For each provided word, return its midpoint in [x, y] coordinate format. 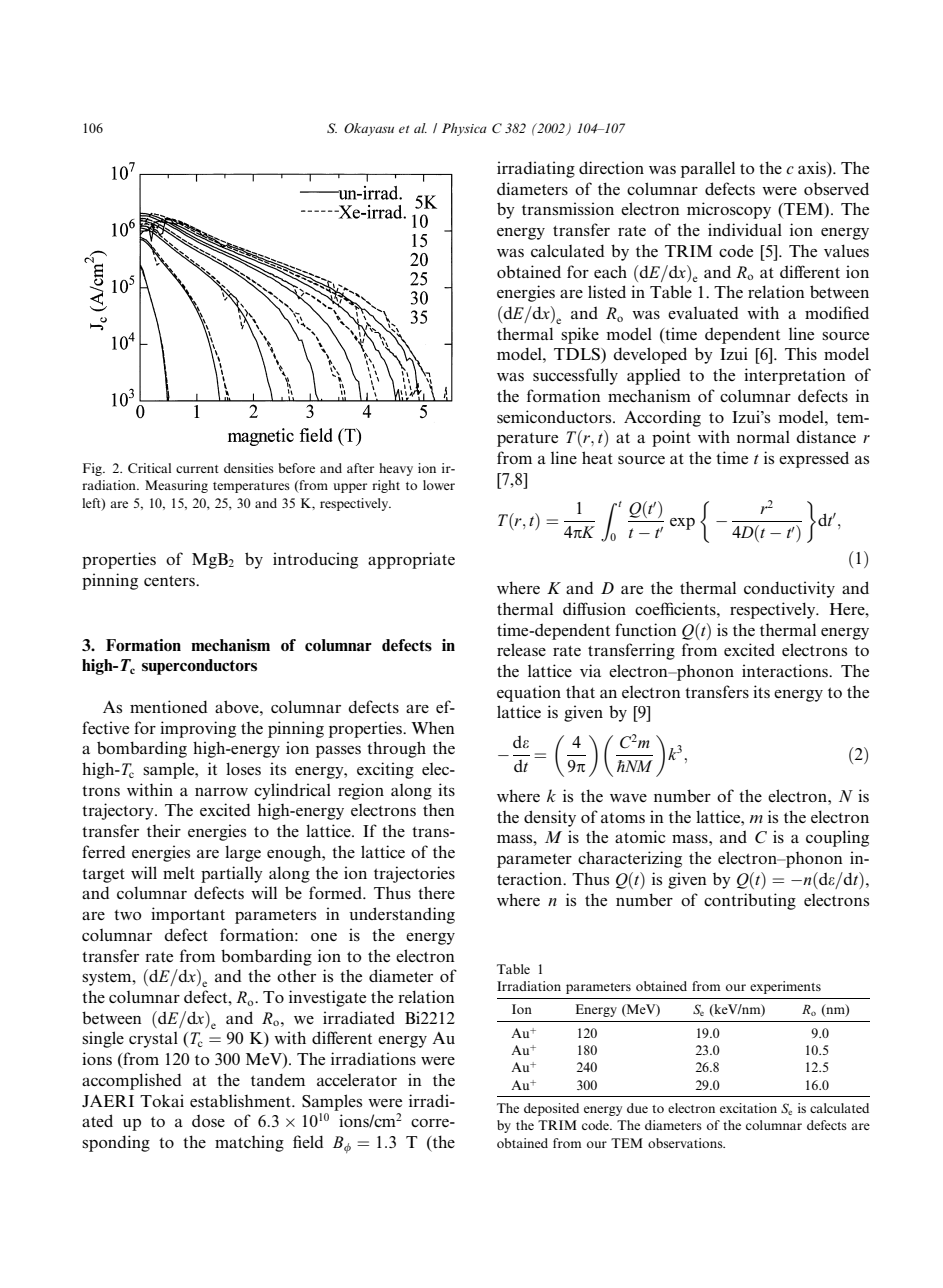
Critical [149, 468]
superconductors [199, 667]
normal [763, 437]
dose [208, 1120]
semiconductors [555, 417]
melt [179, 872]
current [197, 469]
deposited [551, 1109]
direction [611, 167]
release [521, 649]
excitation [748, 1108]
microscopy [729, 210]
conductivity [789, 589]
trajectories [414, 874]
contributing [750, 901]
